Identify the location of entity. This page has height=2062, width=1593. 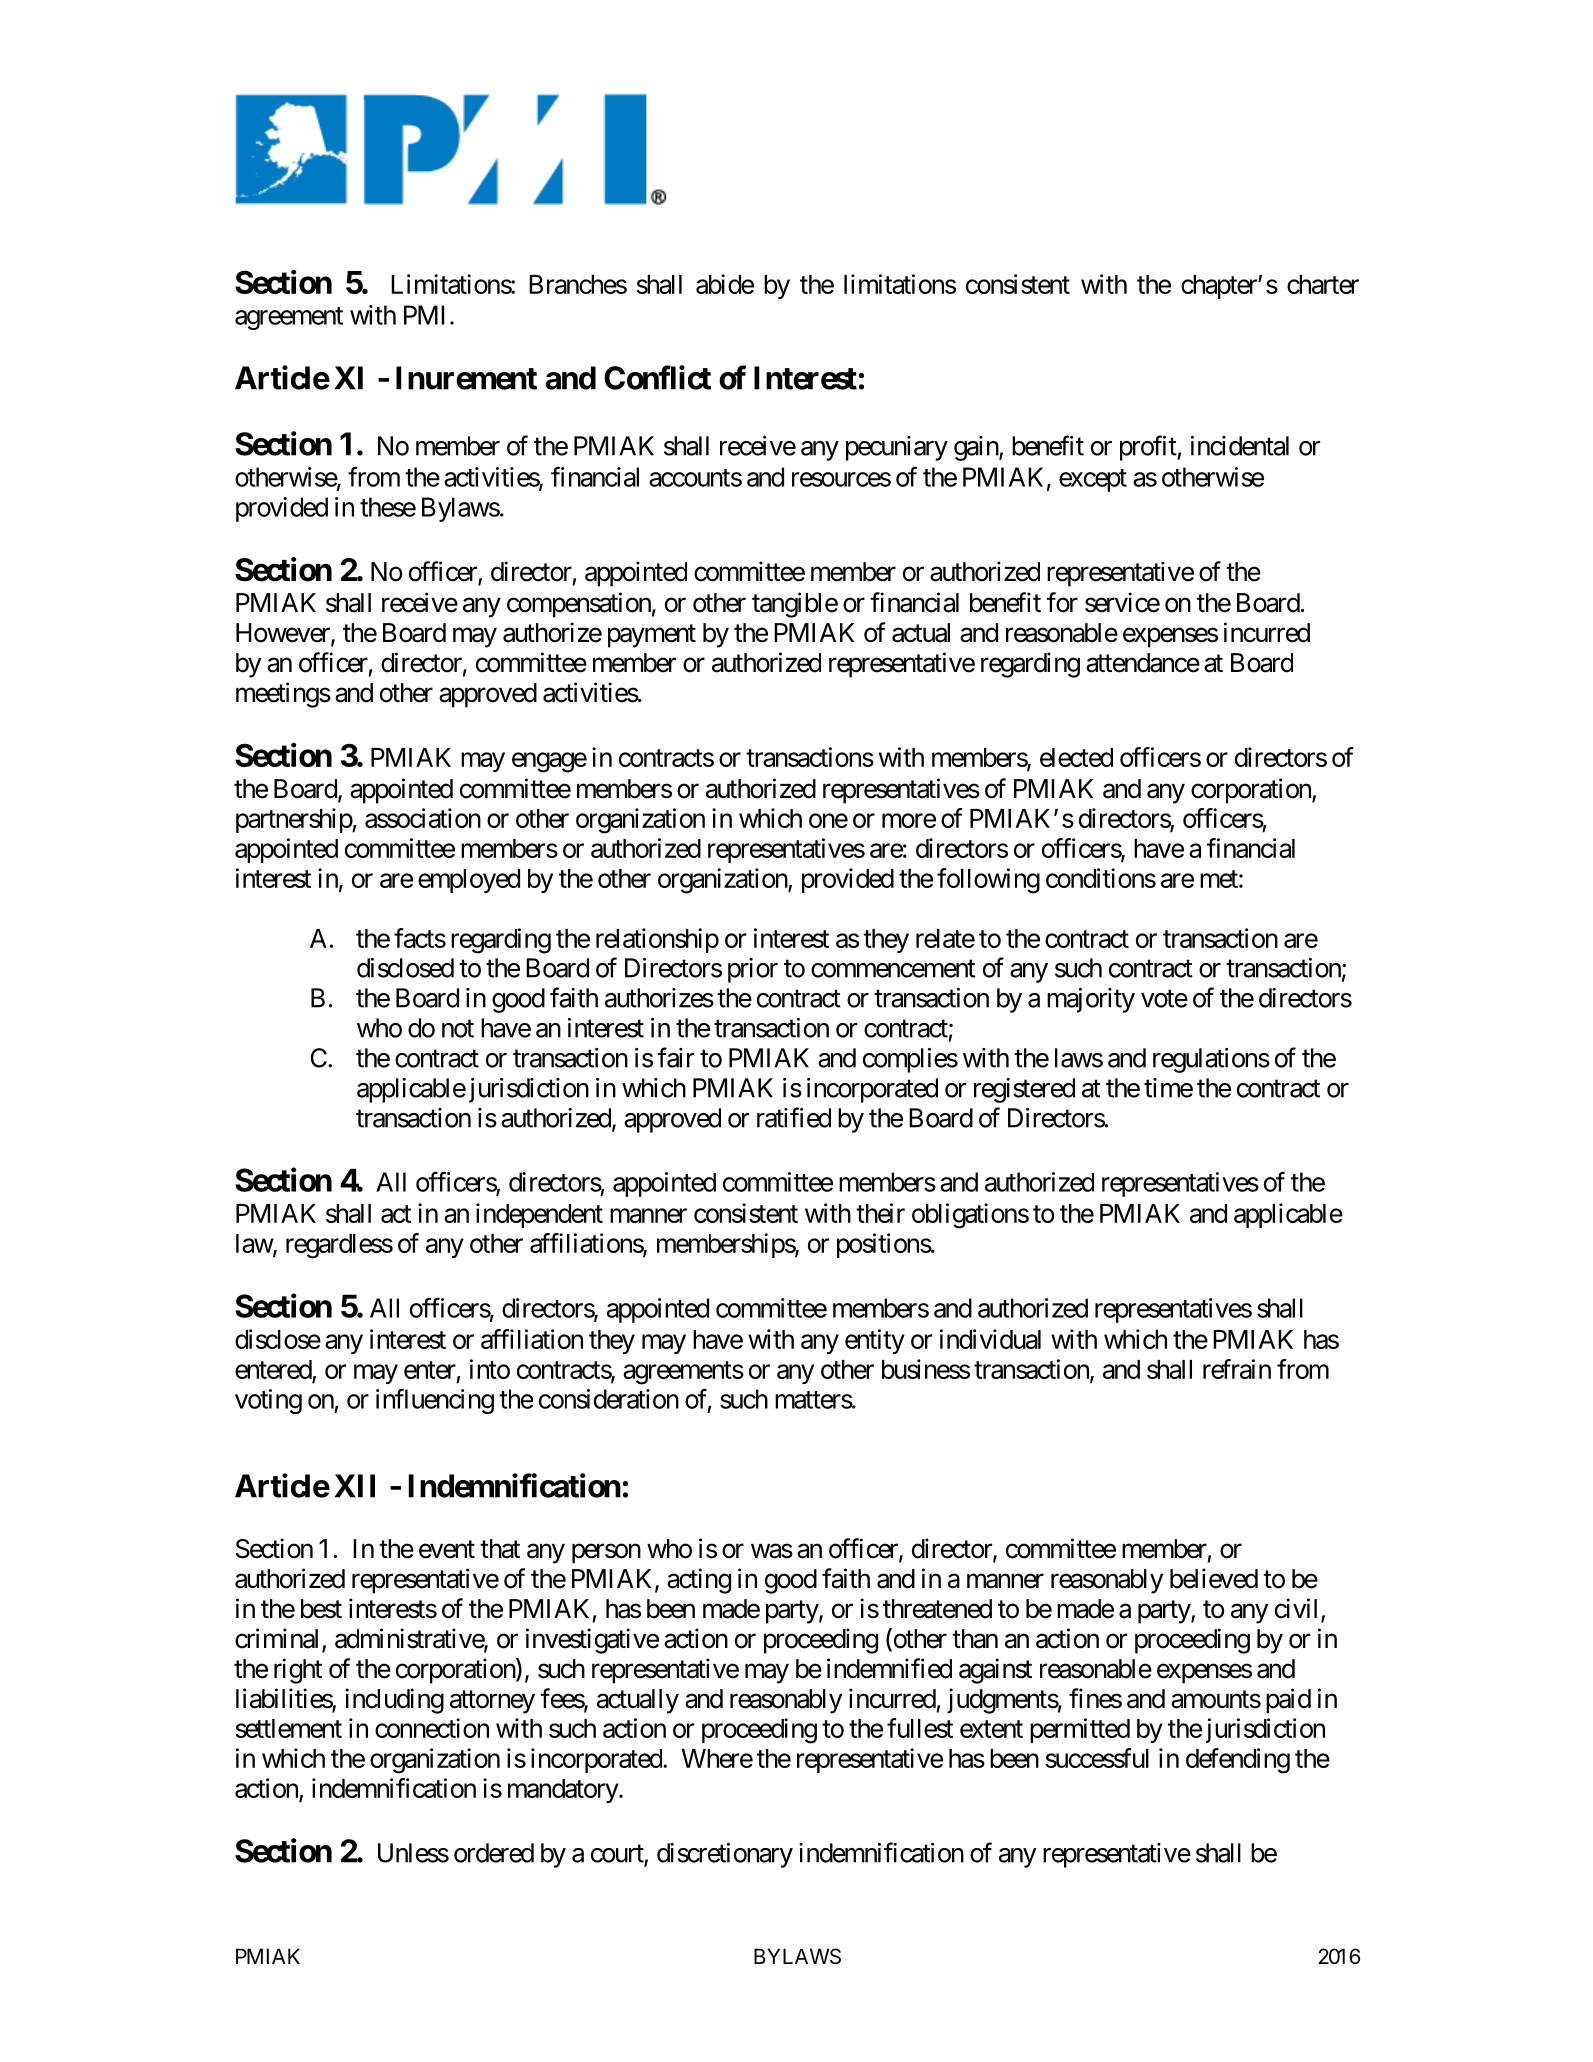
(875, 1341).
